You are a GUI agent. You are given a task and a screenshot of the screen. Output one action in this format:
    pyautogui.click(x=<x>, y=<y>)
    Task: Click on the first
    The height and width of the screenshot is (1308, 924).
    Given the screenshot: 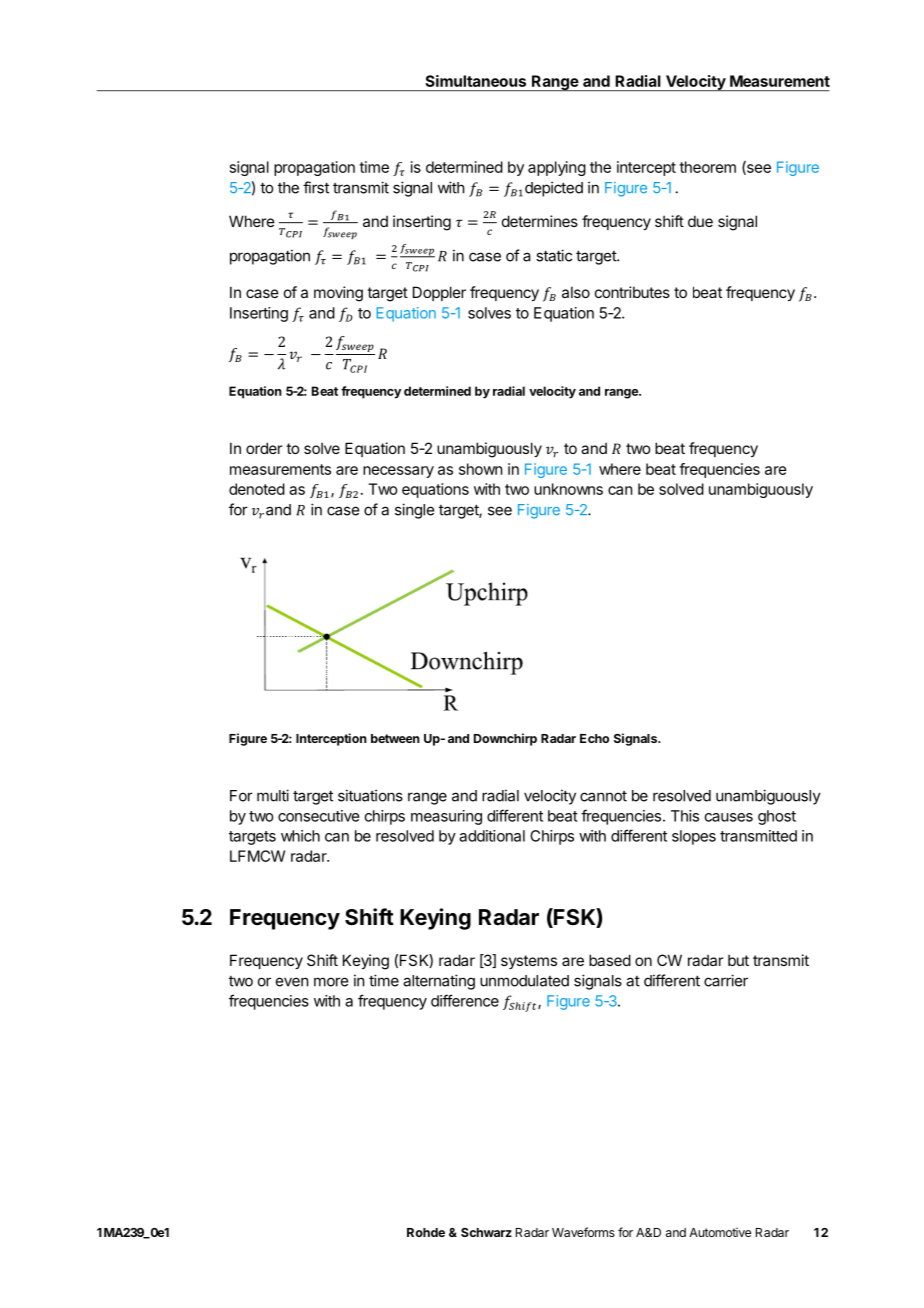 What is the action you would take?
    pyautogui.click(x=316, y=187)
